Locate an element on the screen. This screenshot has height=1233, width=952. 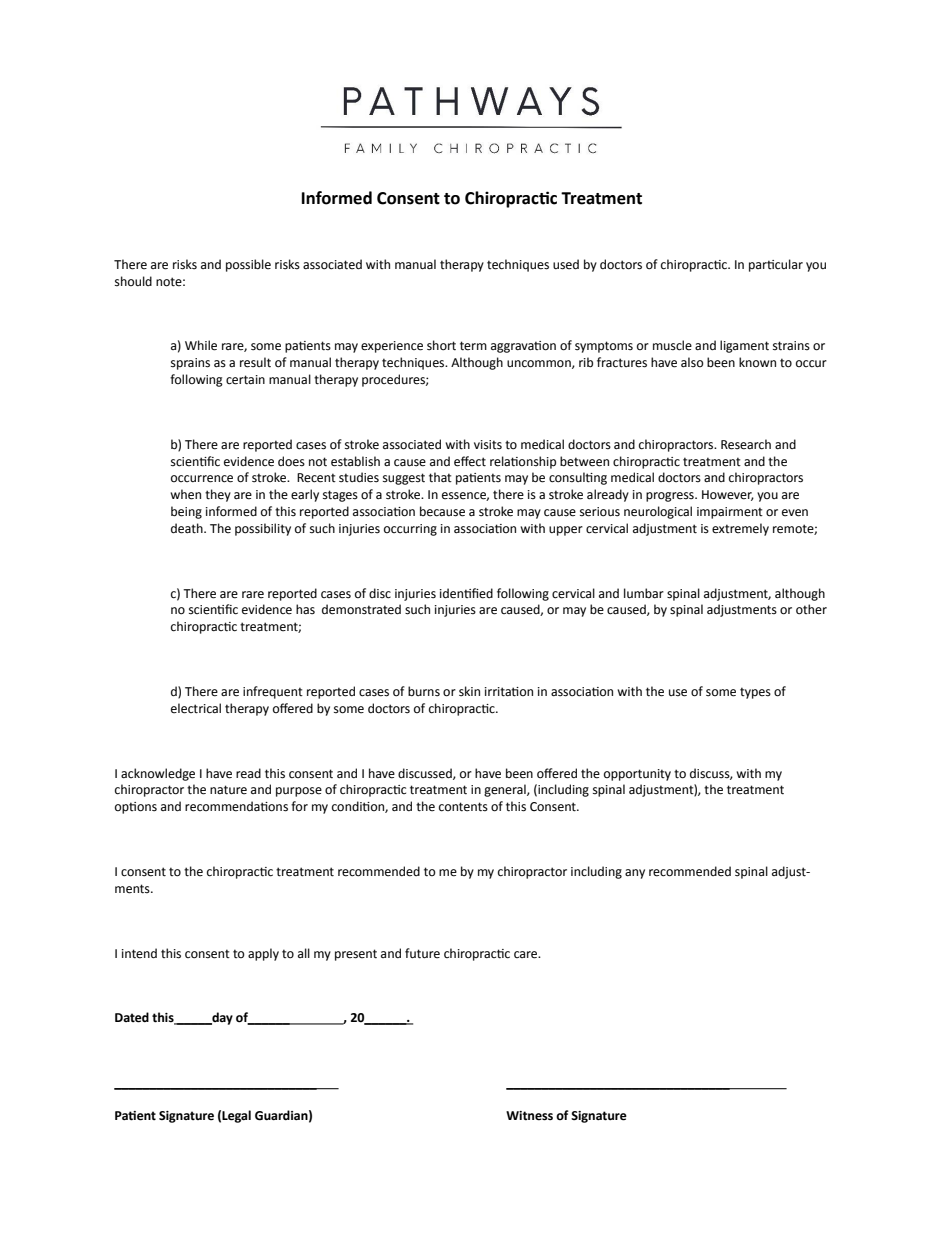
Dated is located at coordinates (132, 1017).
